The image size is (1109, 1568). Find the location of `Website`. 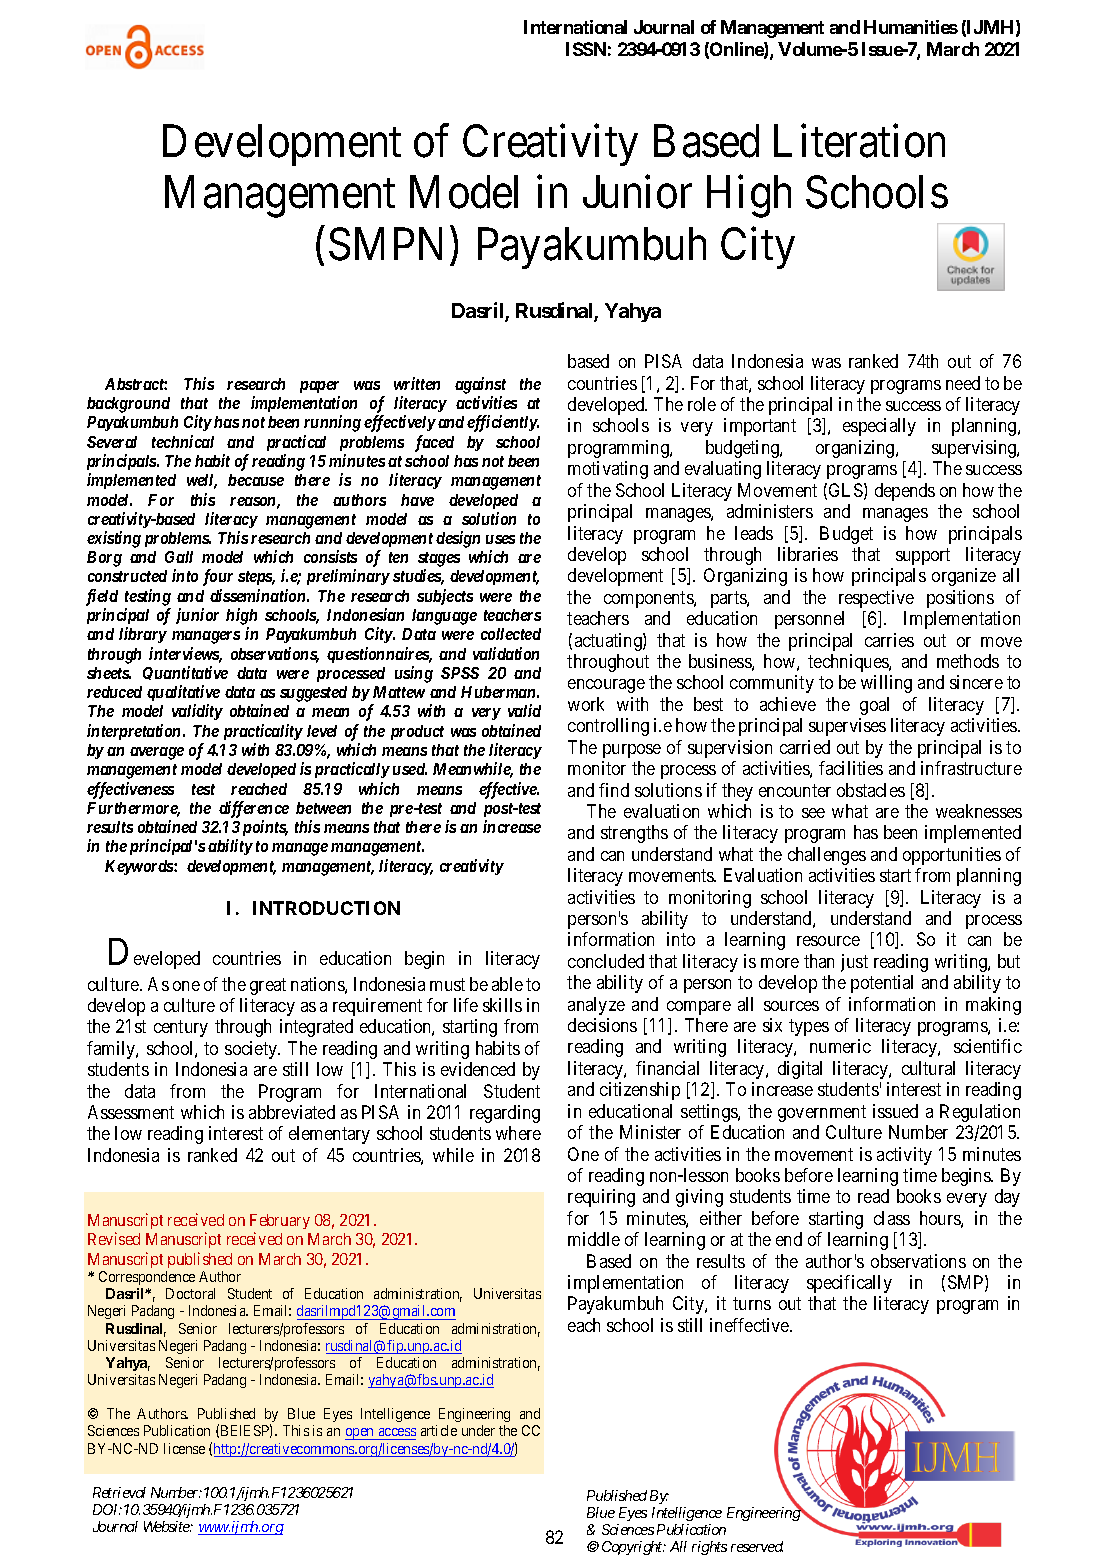

Website is located at coordinates (167, 1526).
